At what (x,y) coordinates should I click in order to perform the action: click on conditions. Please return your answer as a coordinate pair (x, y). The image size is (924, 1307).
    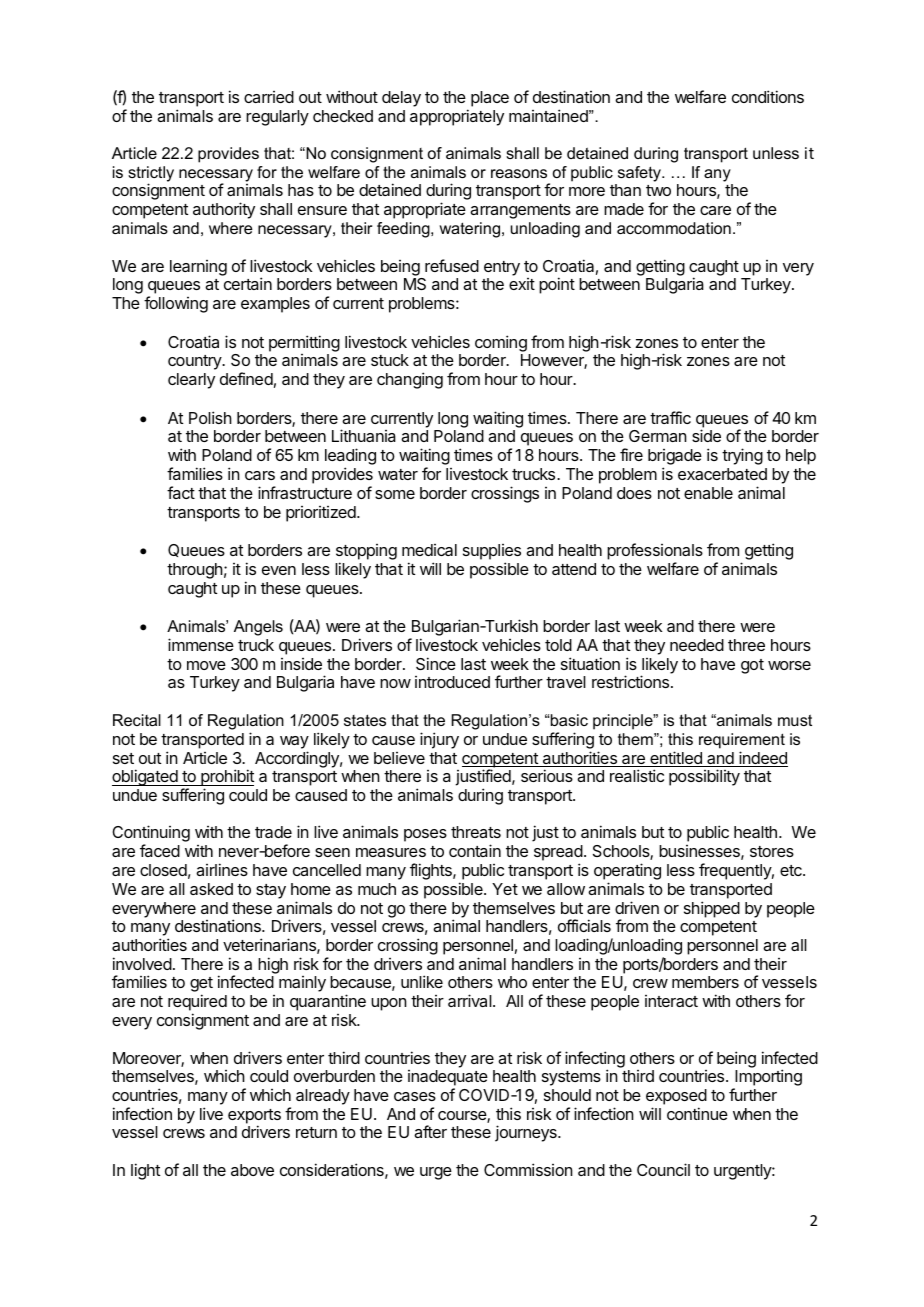
    Looking at the image, I should click on (768, 96).
